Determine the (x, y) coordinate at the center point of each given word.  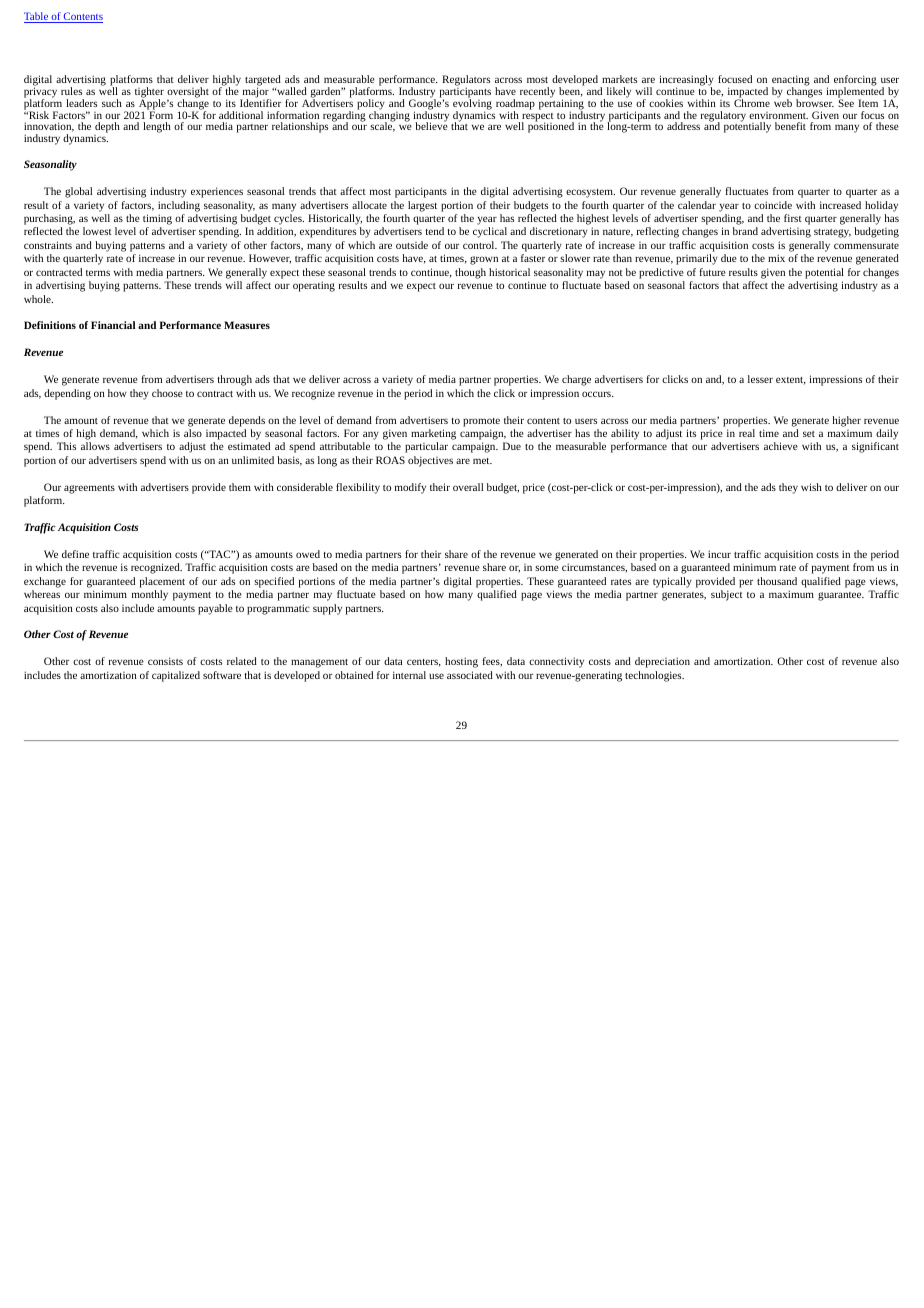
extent (791, 381)
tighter (149, 94)
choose (167, 393)
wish (811, 487)
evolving (472, 104)
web (783, 102)
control (480, 245)
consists (165, 661)
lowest (97, 231)
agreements (89, 489)
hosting (461, 662)
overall (468, 487)
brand (745, 231)
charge (576, 380)
